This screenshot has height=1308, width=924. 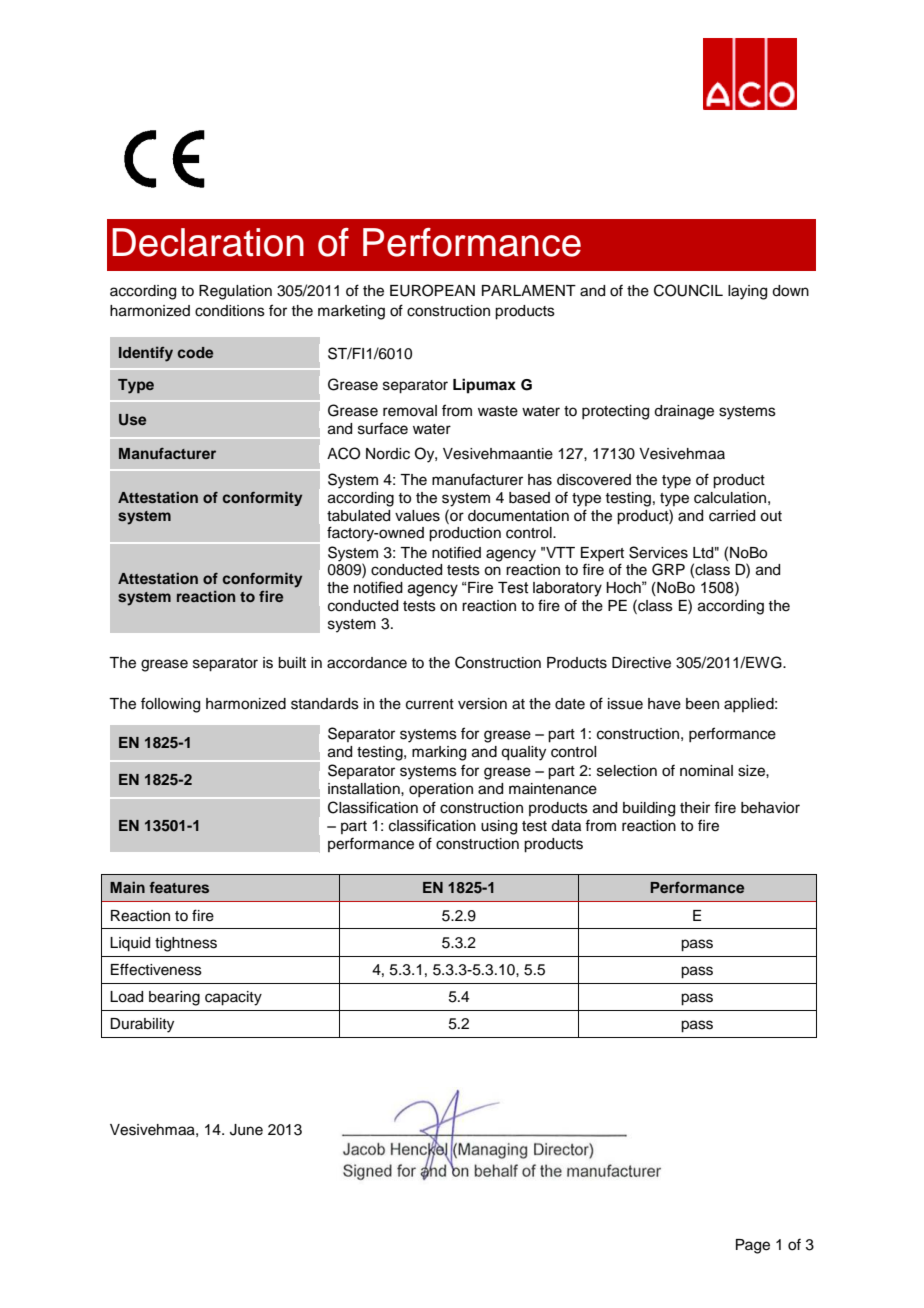 I want to click on Use, so click(x=132, y=420).
